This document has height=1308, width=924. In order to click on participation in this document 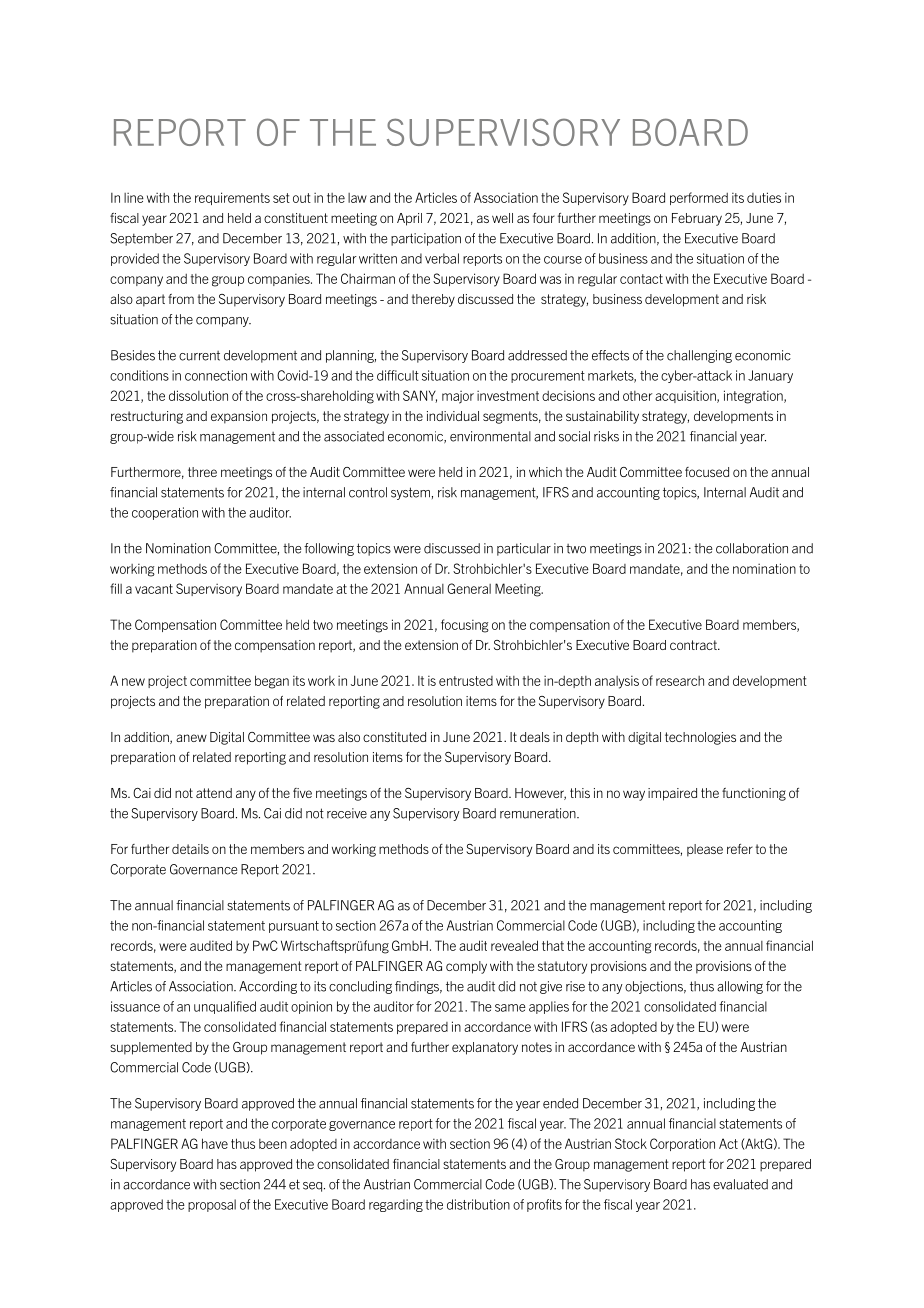, I will do `click(426, 239)`.
